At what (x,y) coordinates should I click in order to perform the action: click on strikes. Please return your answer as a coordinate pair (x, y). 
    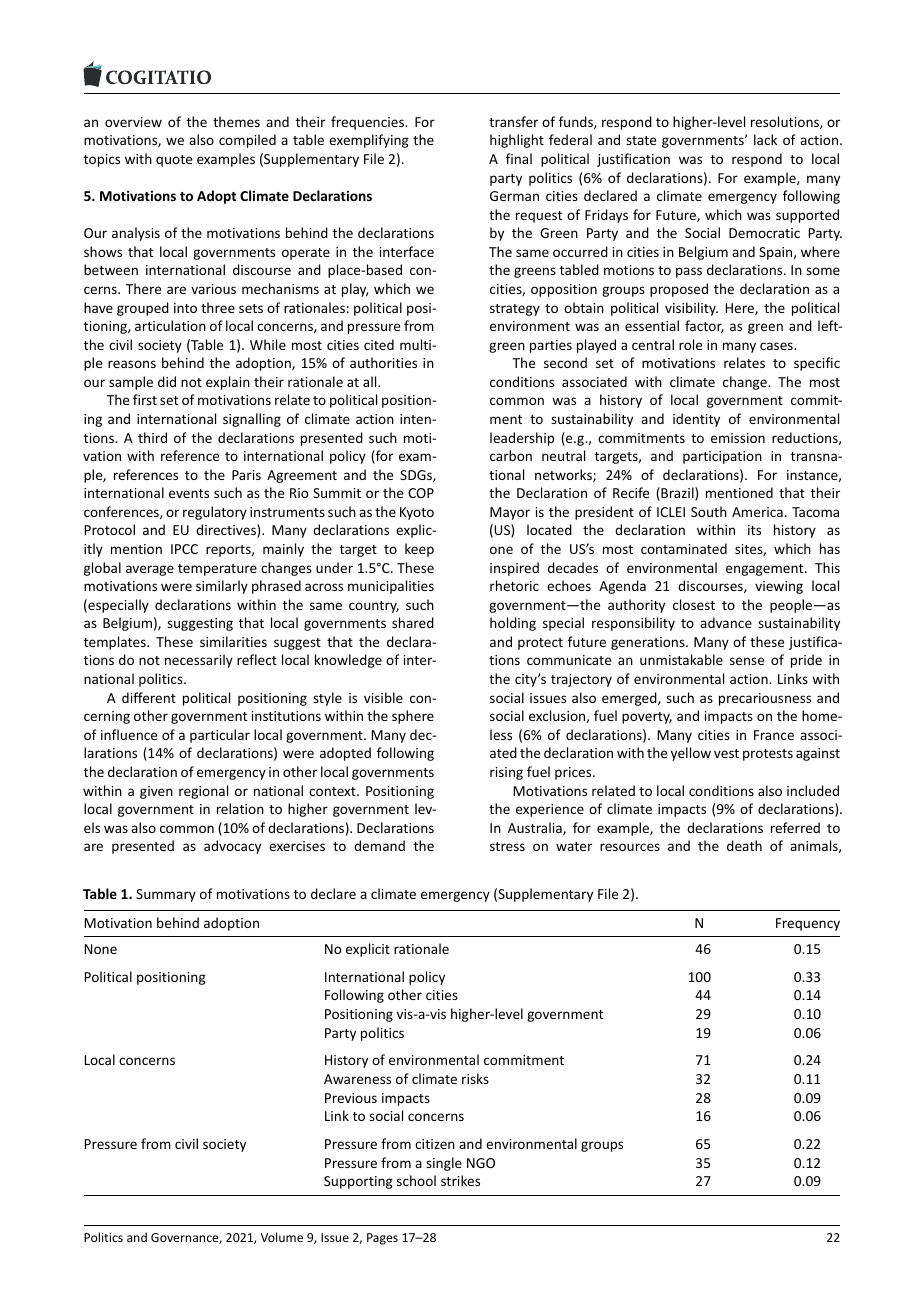
    Looking at the image, I should click on (460, 1180).
